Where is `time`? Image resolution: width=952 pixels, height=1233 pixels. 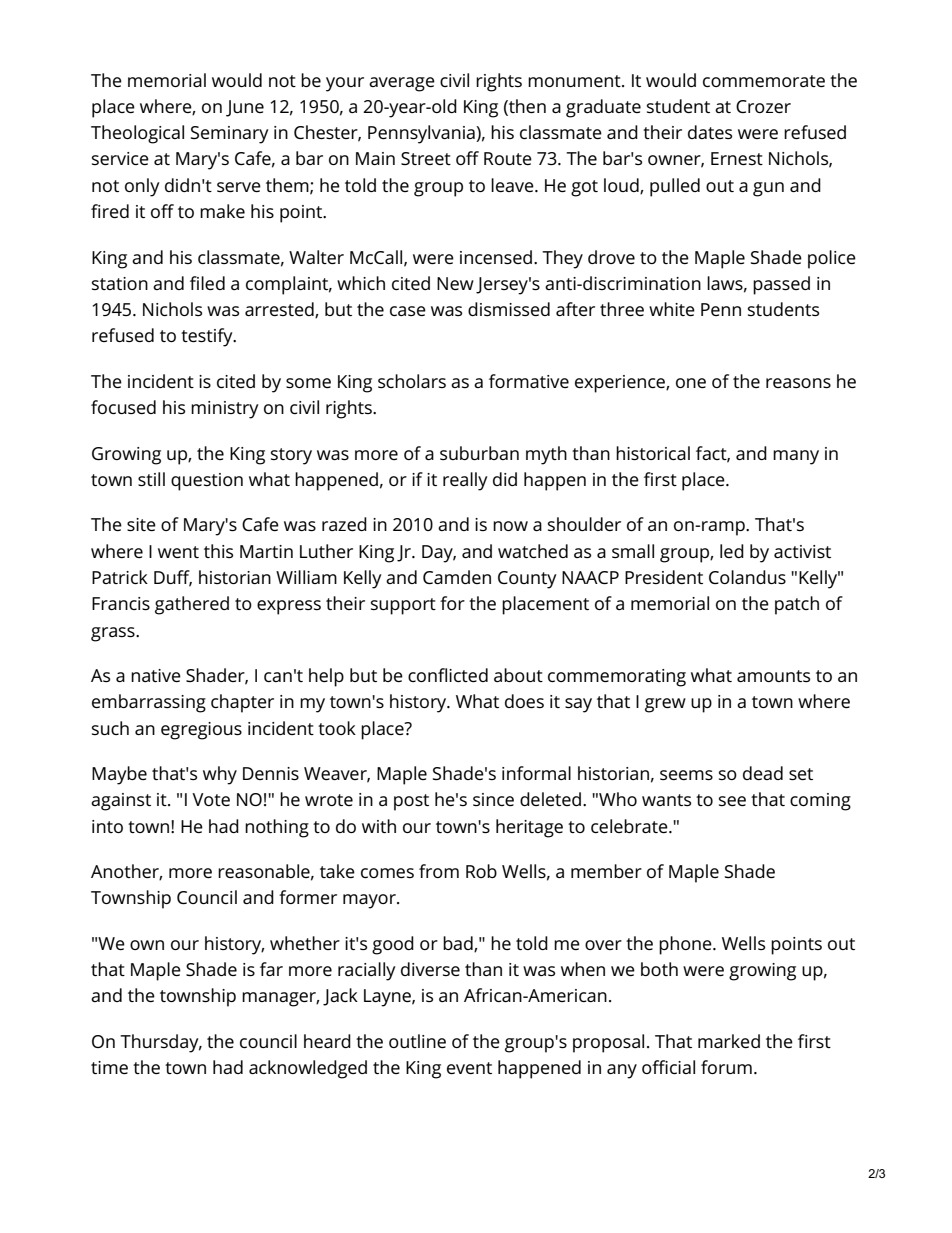 time is located at coordinates (109, 1067).
